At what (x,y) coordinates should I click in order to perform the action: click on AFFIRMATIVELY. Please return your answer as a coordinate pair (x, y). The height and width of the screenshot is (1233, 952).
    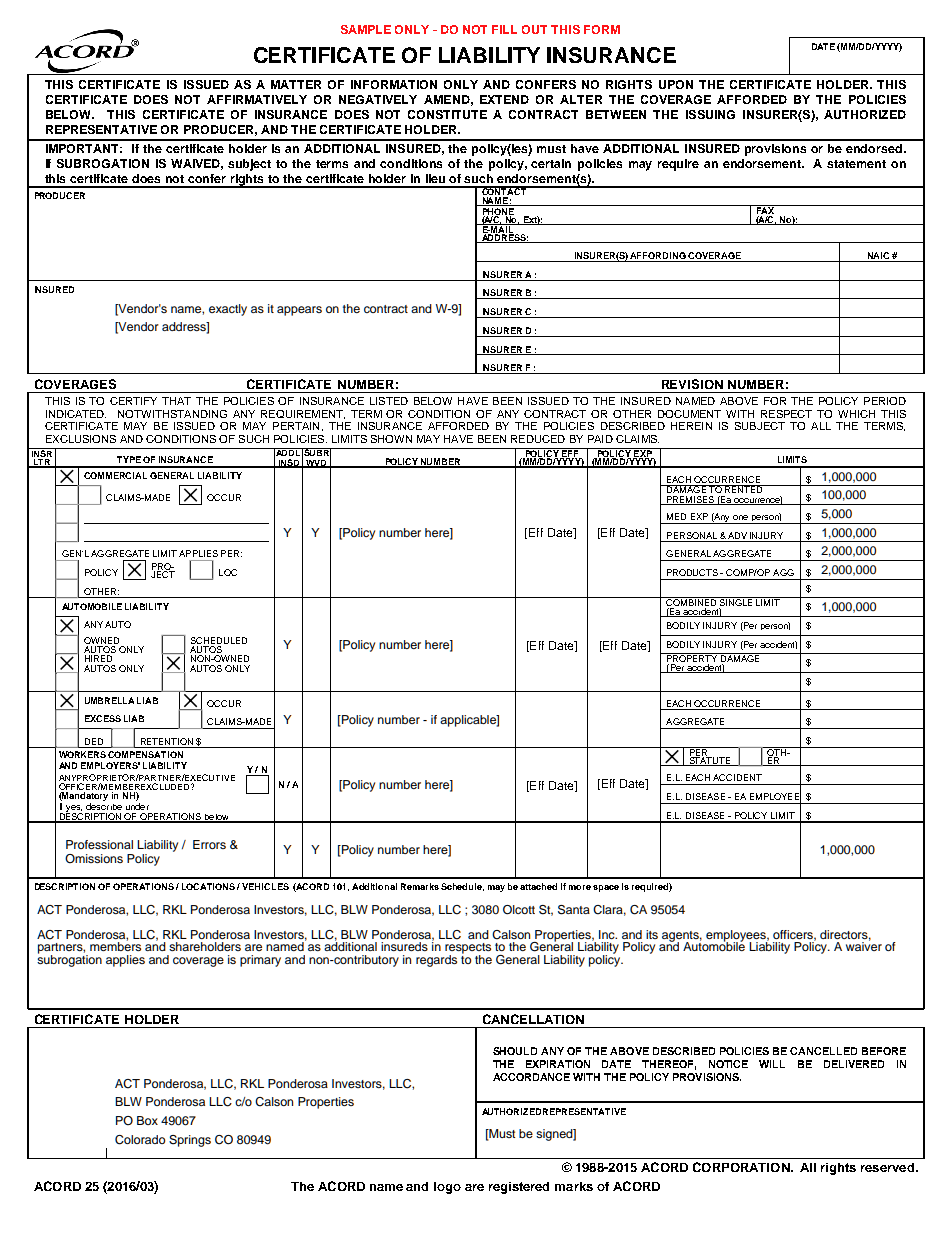
    Looking at the image, I should click on (257, 99).
